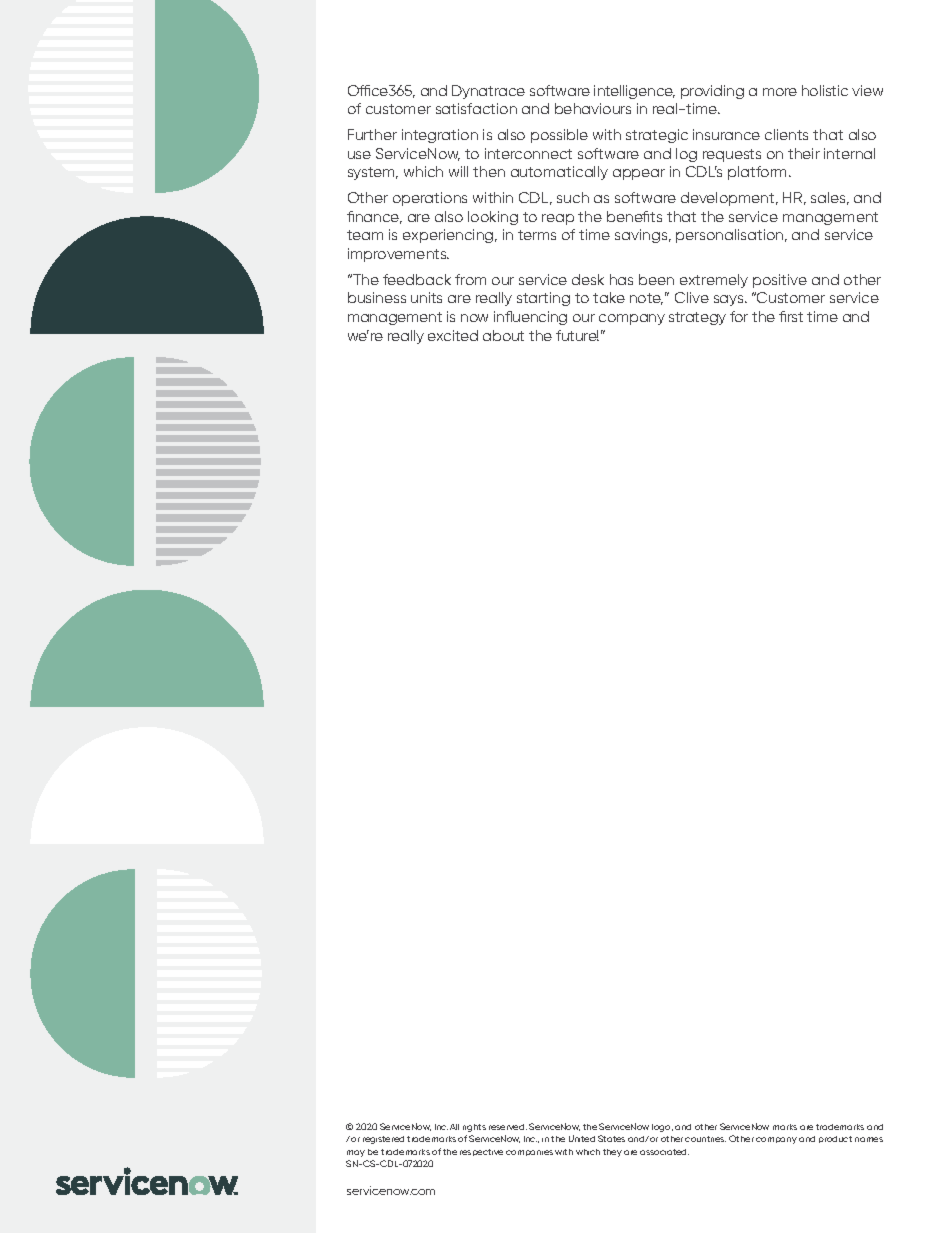  What do you see at coordinates (791, 316) in the document?
I see `first` at bounding box center [791, 316].
